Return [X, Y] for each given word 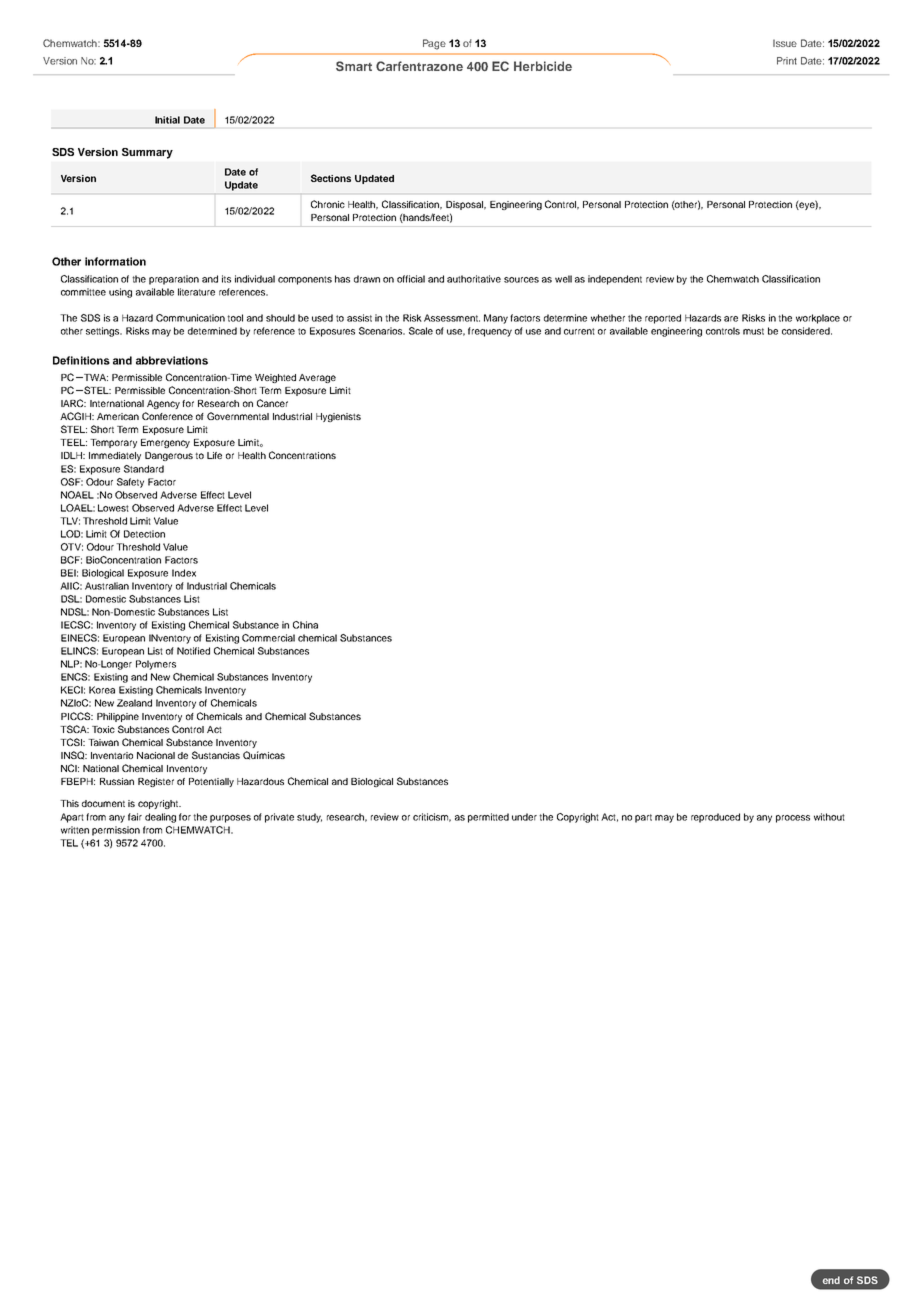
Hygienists [338, 417]
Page [434, 44]
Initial [167, 120]
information [115, 261]
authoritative [474, 279]
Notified [193, 651]
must [753, 331]
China [305, 625]
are [731, 319]
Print [787, 61]
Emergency [165, 443]
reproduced [715, 818]
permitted [488, 818]
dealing [160, 818]
